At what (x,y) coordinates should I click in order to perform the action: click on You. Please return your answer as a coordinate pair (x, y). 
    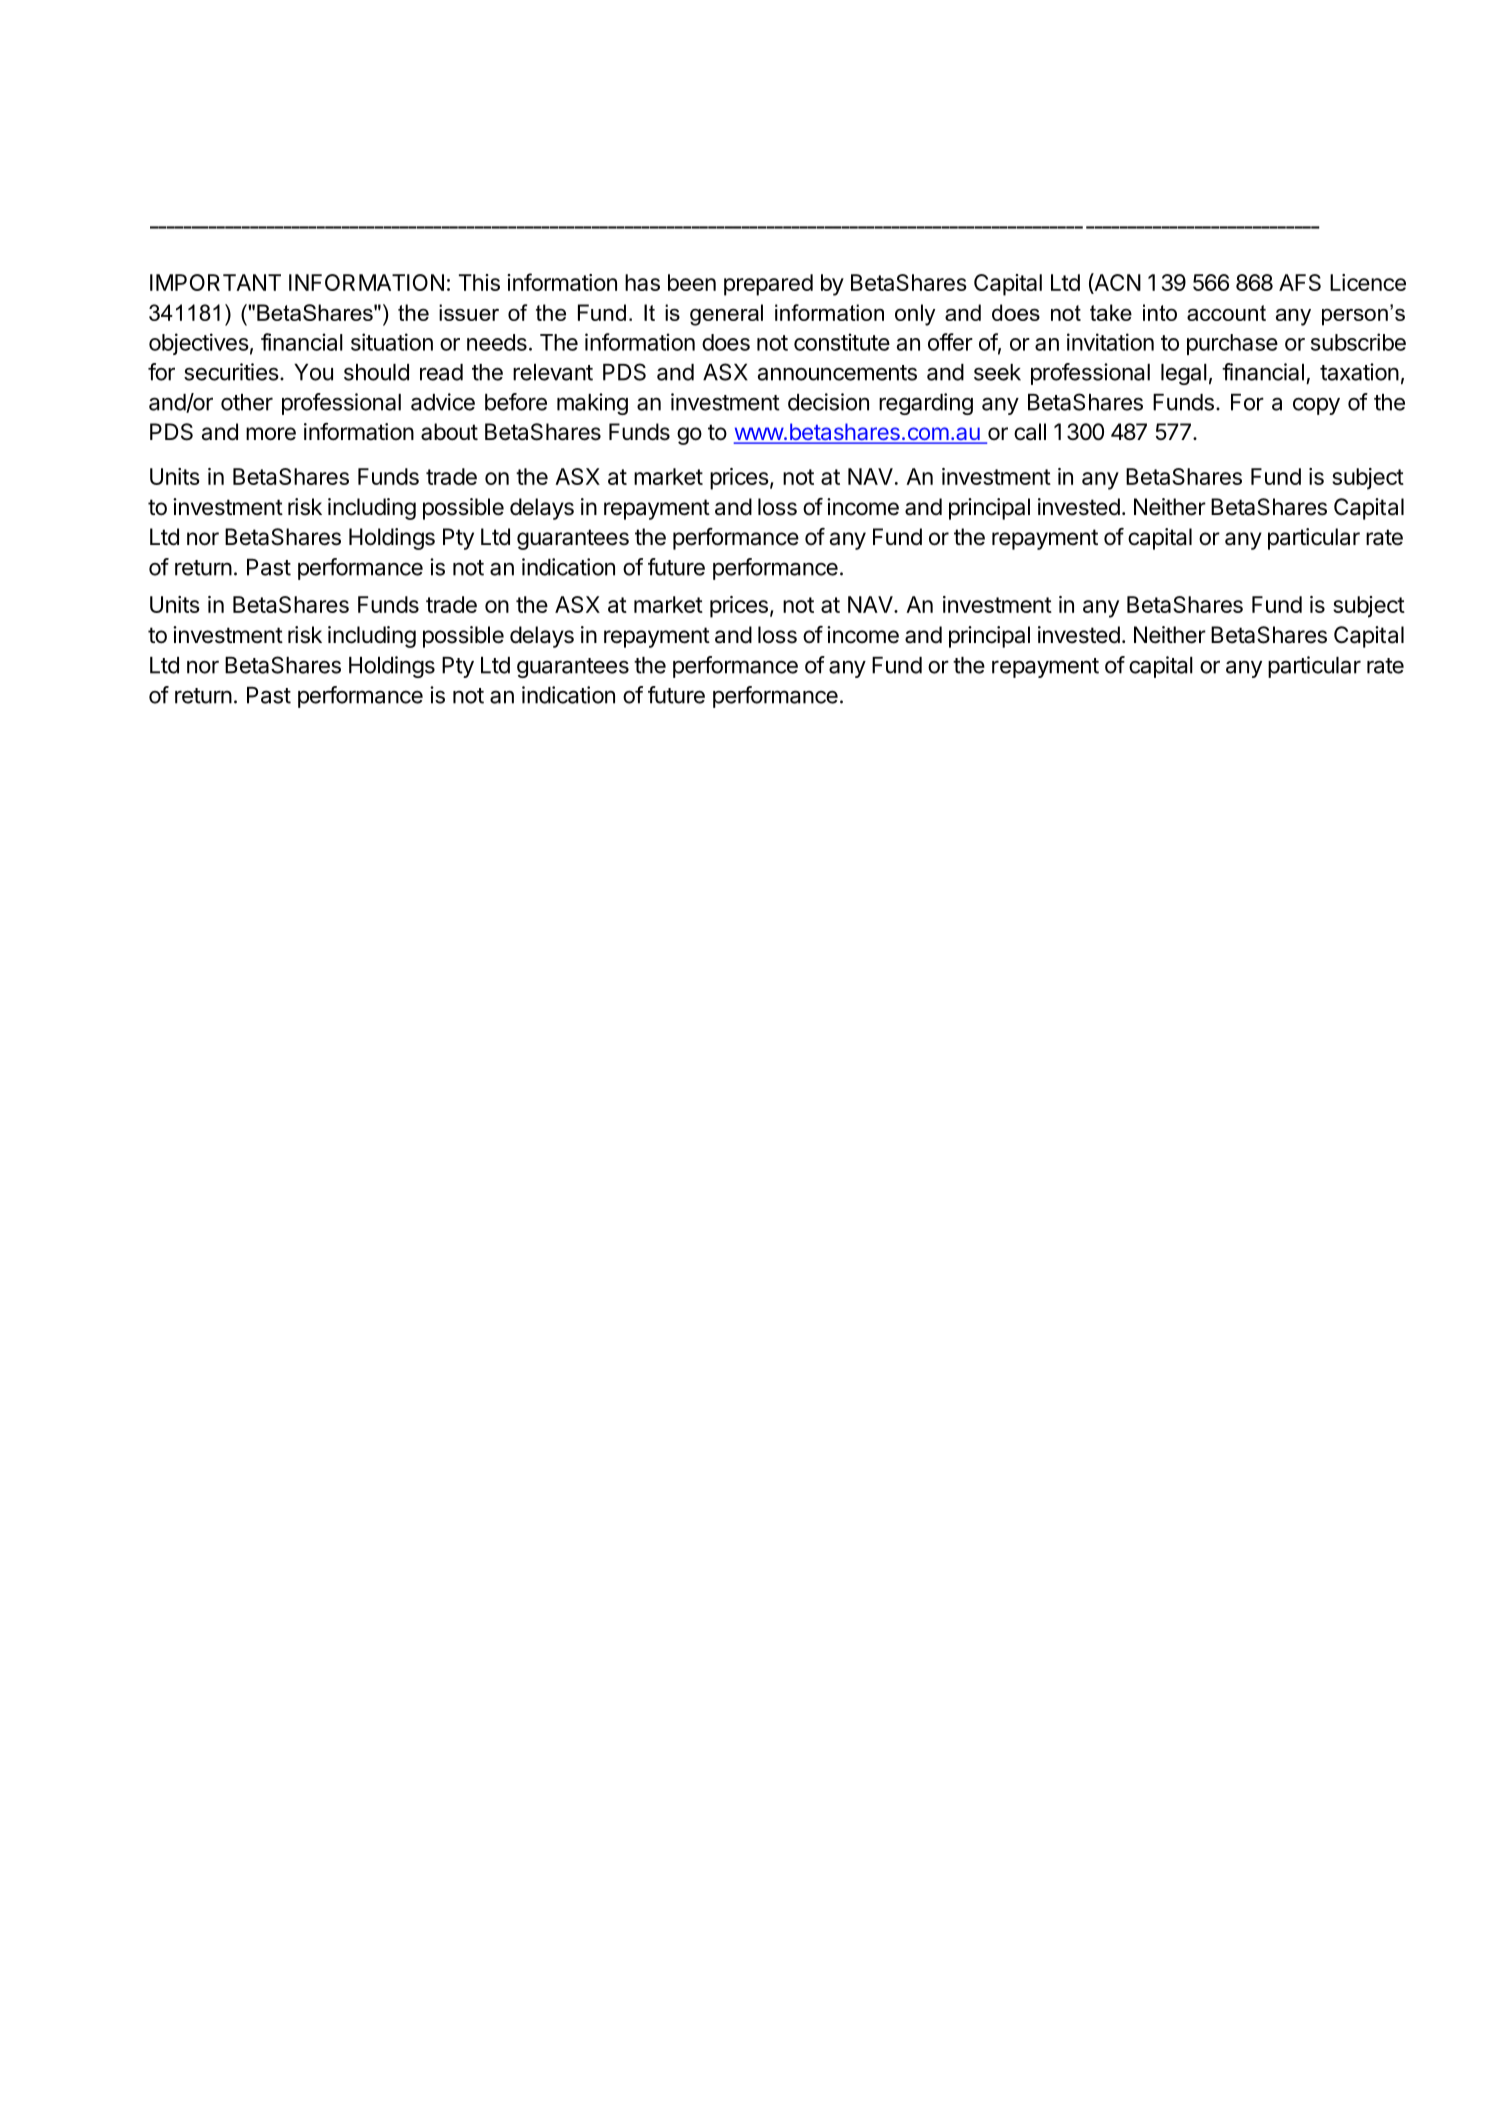
    Looking at the image, I should click on (313, 372).
